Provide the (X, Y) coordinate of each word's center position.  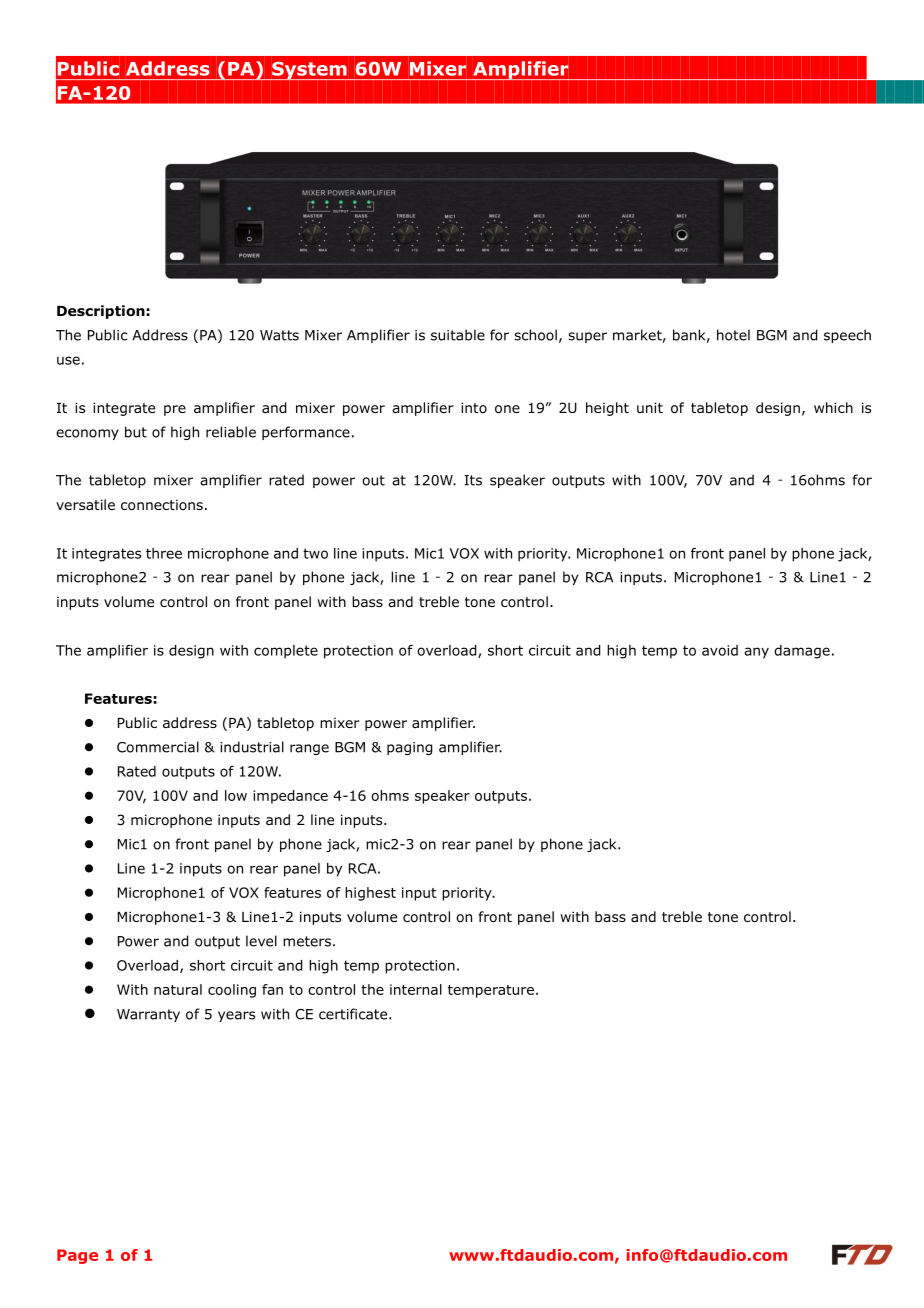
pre (175, 410)
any (756, 653)
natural (178, 989)
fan (272, 989)
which (833, 407)
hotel (733, 335)
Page (77, 1256)
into (474, 407)
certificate (354, 1014)
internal (416, 989)
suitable (458, 335)
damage (802, 652)
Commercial (158, 747)
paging (409, 748)
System (309, 71)
